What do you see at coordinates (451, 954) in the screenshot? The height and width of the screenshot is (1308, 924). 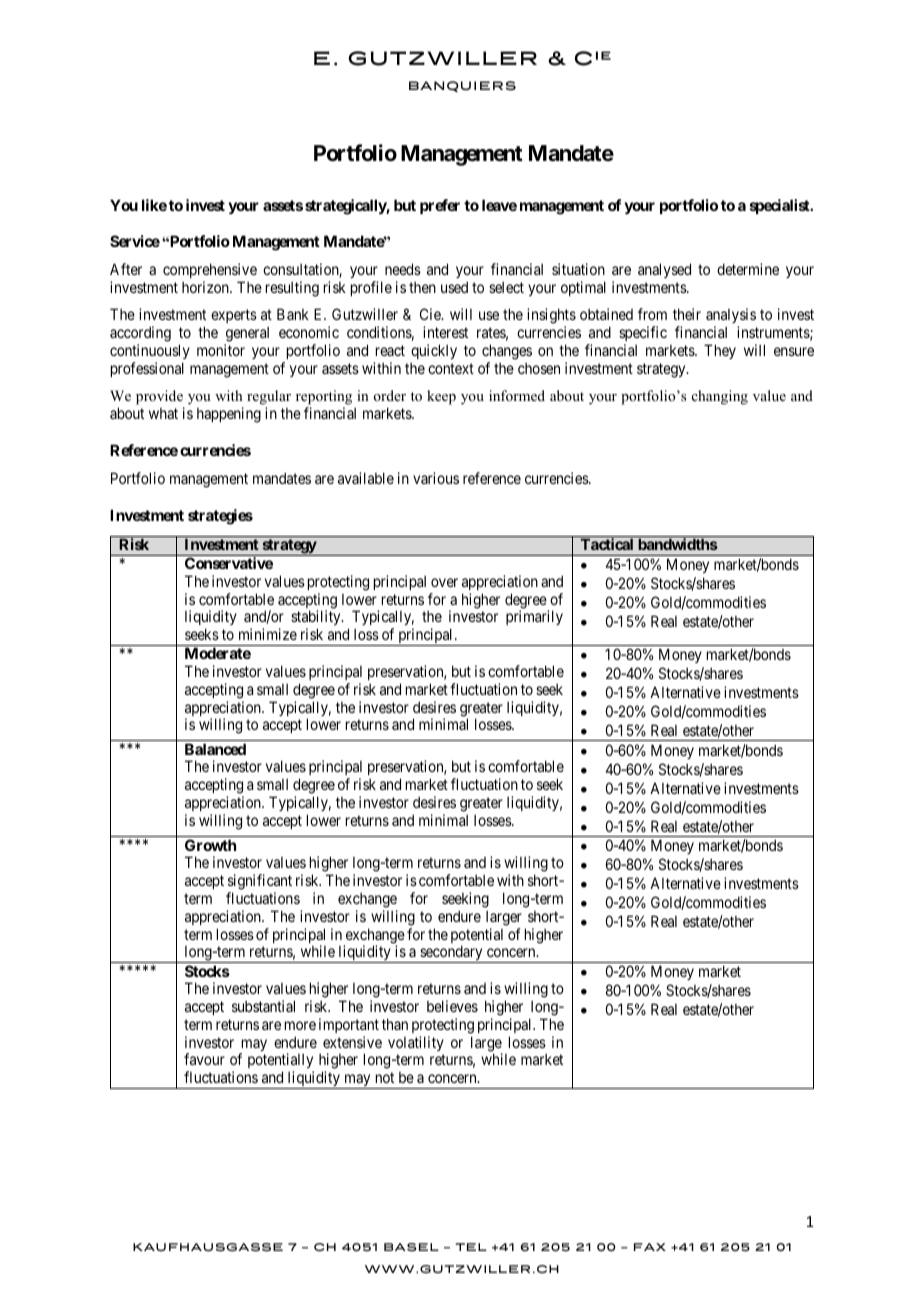 I see `secondary` at bounding box center [451, 954].
